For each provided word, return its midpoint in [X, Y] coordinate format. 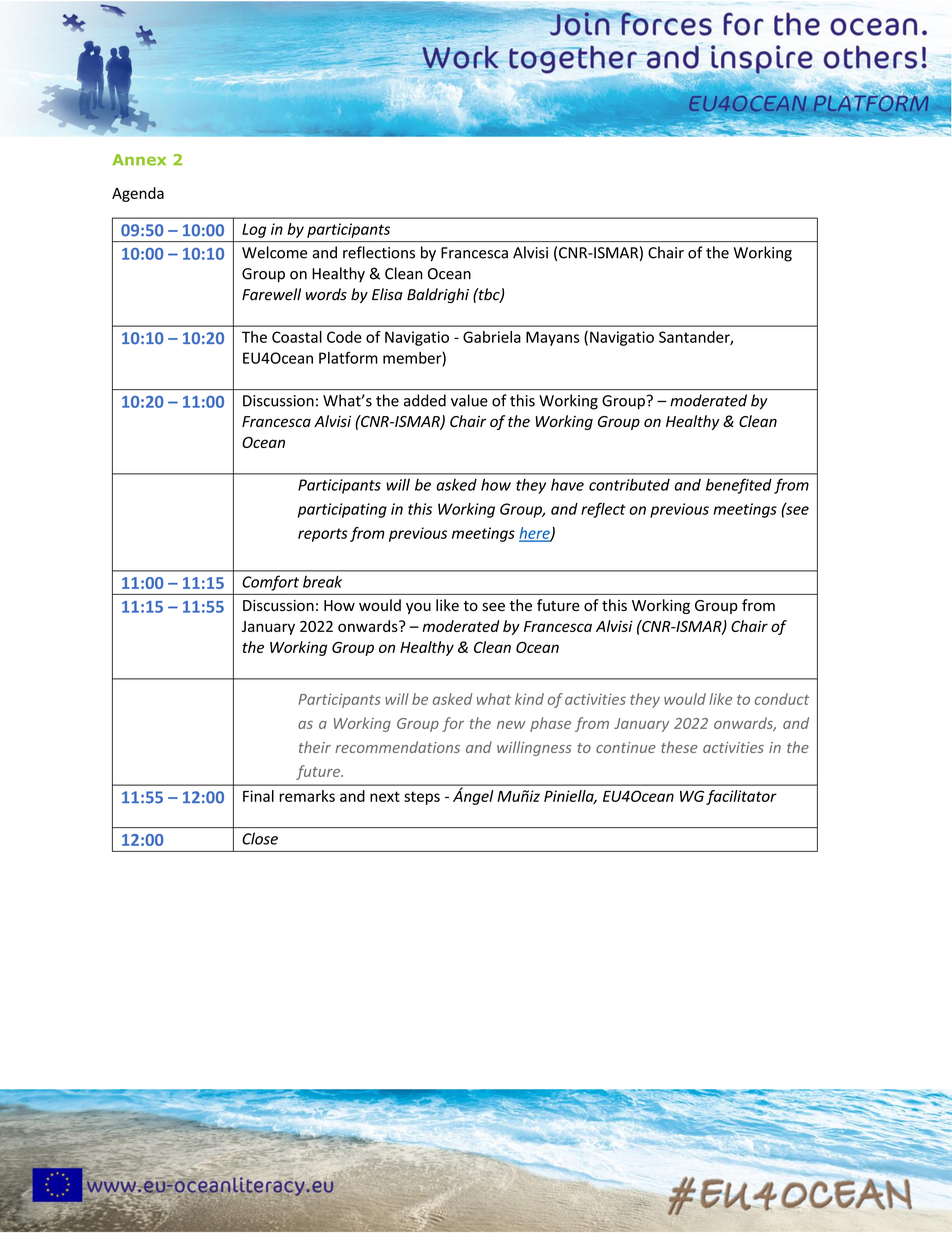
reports [323, 535]
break [322, 581]
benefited [739, 486]
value [469, 400]
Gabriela [492, 337]
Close [260, 838]
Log [254, 230]
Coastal [297, 337]
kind [529, 699]
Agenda [138, 194]
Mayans [553, 338]
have [567, 485]
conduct [782, 699]
